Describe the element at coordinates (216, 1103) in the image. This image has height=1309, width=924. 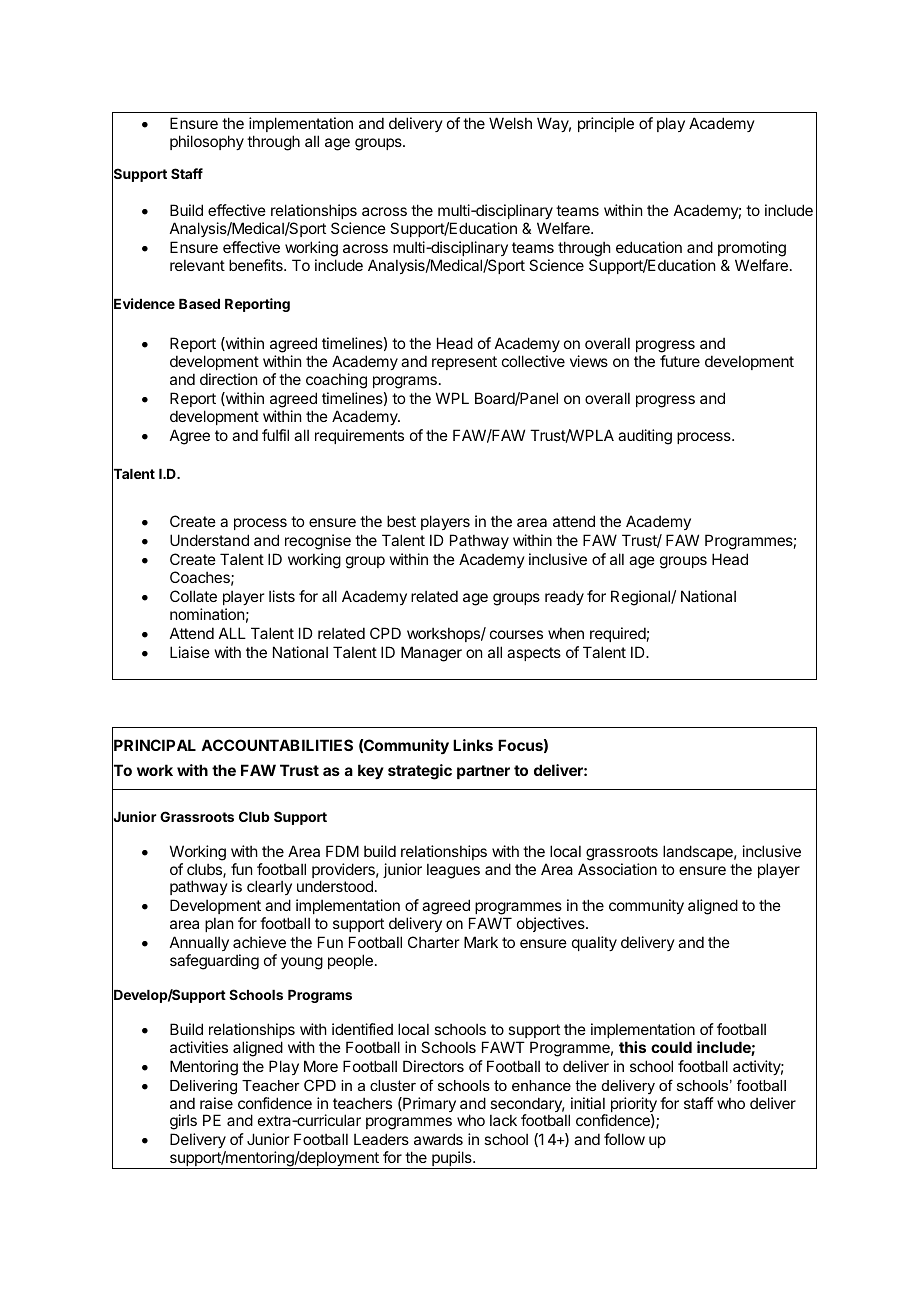
I see `raise` at that location.
